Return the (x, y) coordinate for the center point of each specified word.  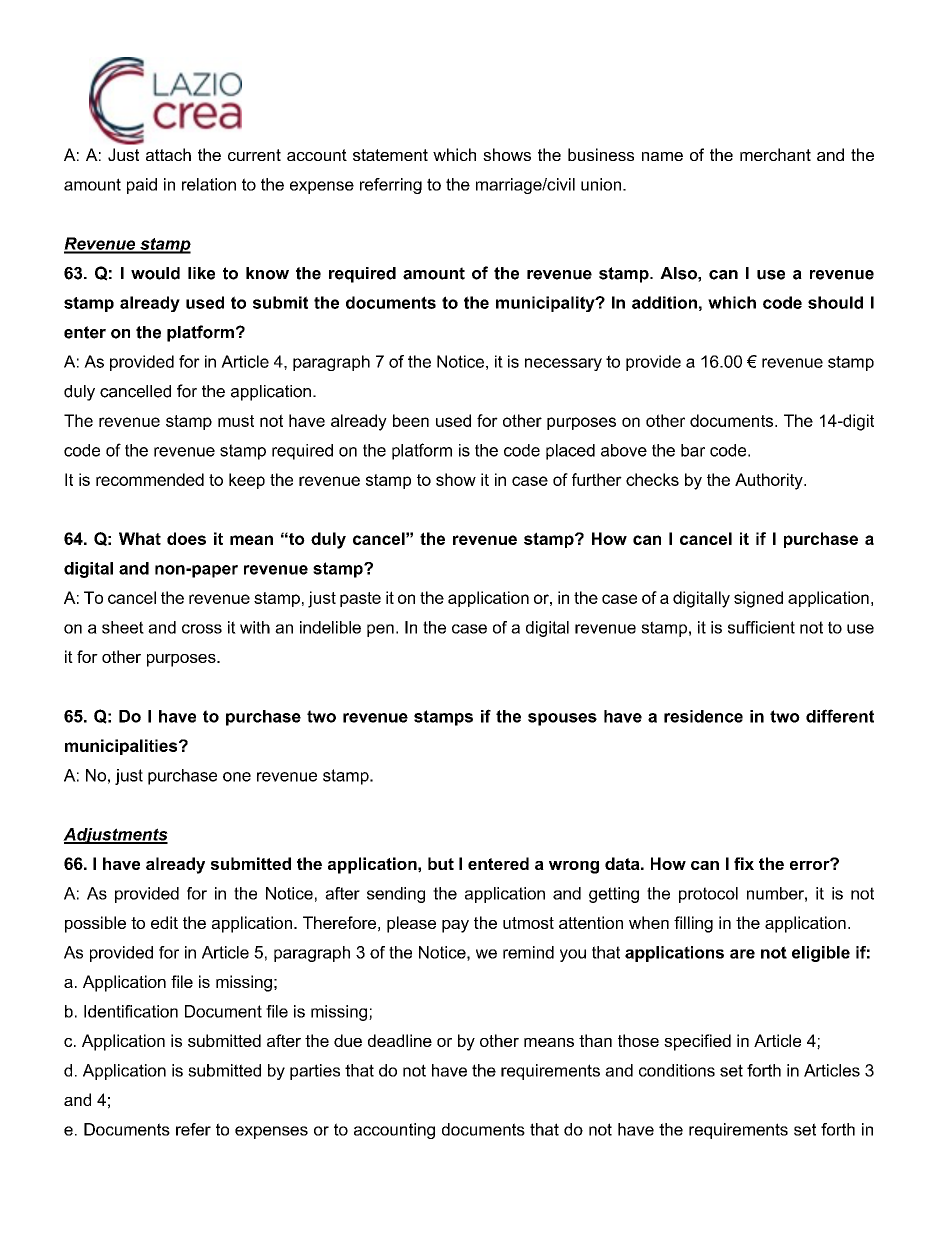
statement (390, 155)
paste (360, 599)
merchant (775, 154)
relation (209, 184)
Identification (131, 1011)
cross (202, 629)
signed (758, 599)
